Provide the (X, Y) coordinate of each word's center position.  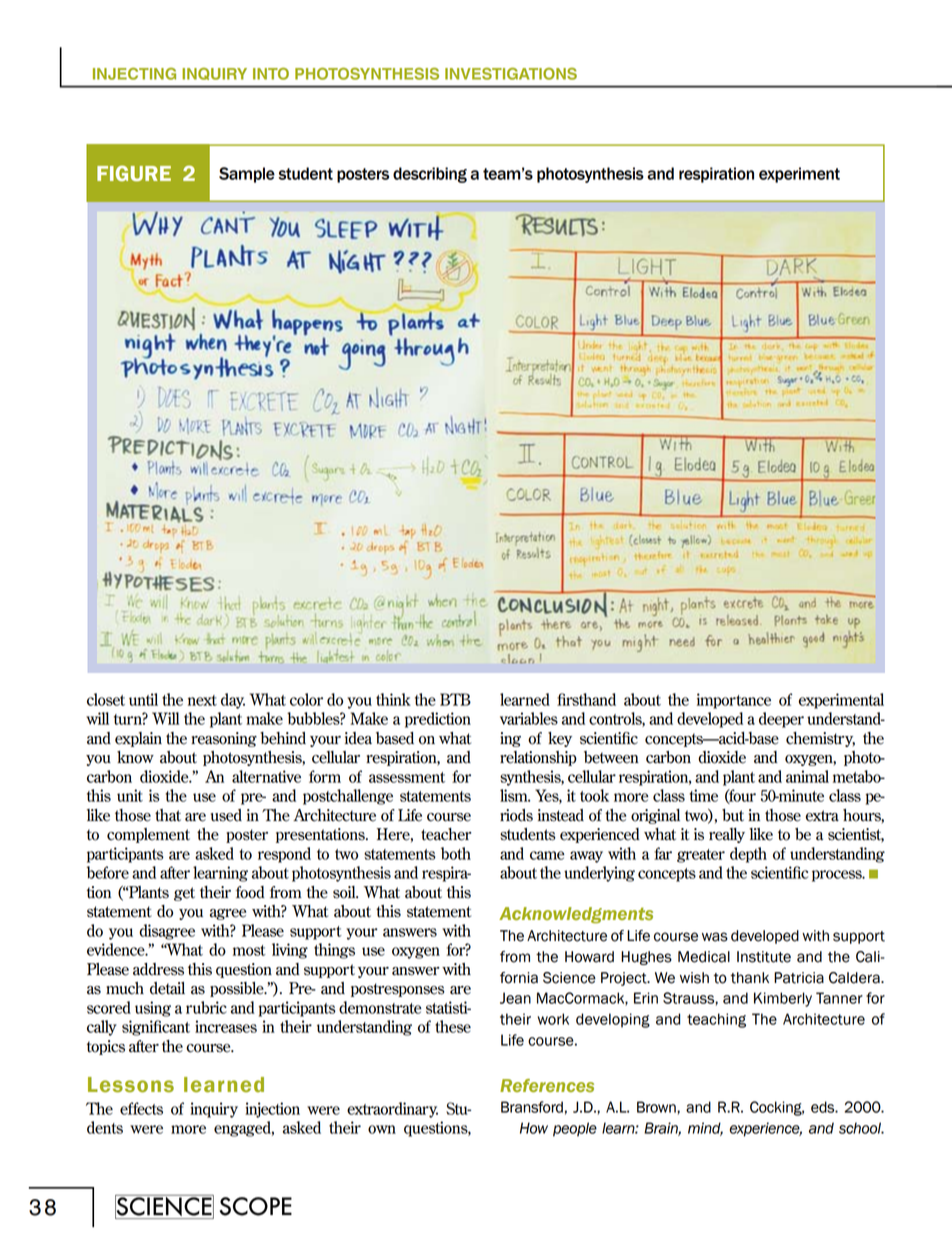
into (271, 74)
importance (734, 701)
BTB (455, 699)
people (575, 1129)
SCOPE (256, 1206)
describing (430, 175)
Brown (657, 1107)
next (202, 700)
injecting (134, 74)
